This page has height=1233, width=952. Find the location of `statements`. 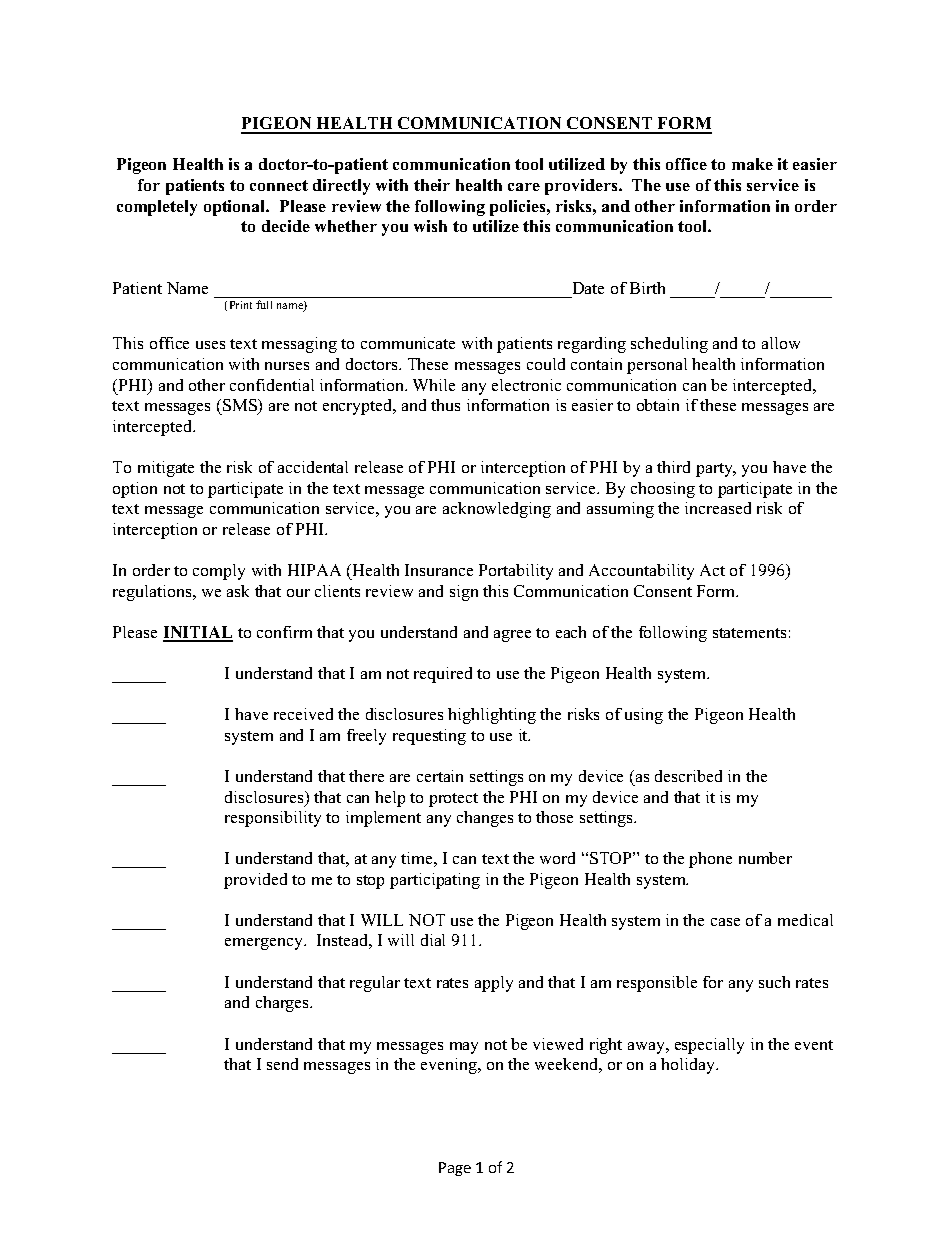

statements is located at coordinates (749, 633).
